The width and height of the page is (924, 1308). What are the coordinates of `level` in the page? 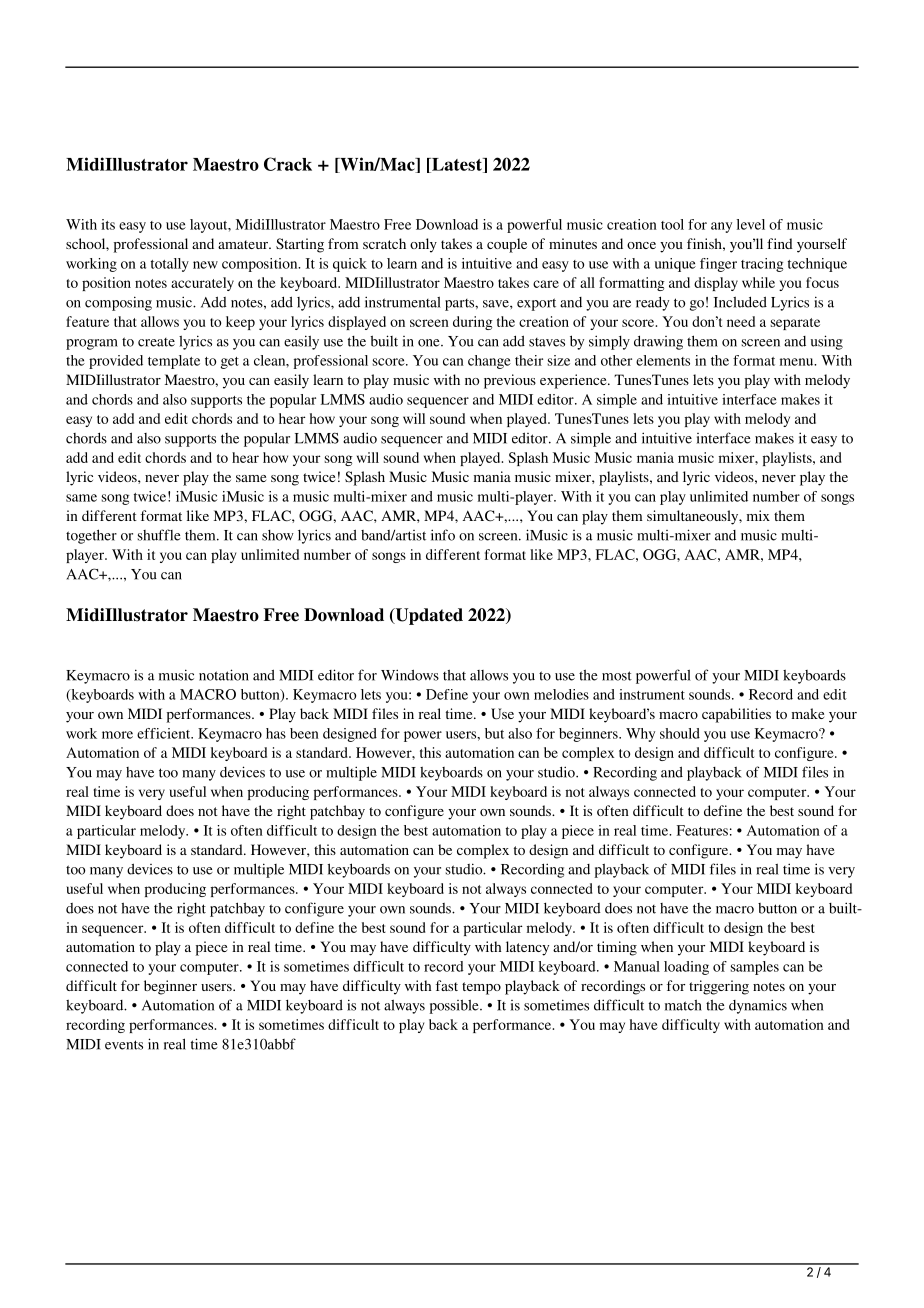 It's located at (751, 224).
